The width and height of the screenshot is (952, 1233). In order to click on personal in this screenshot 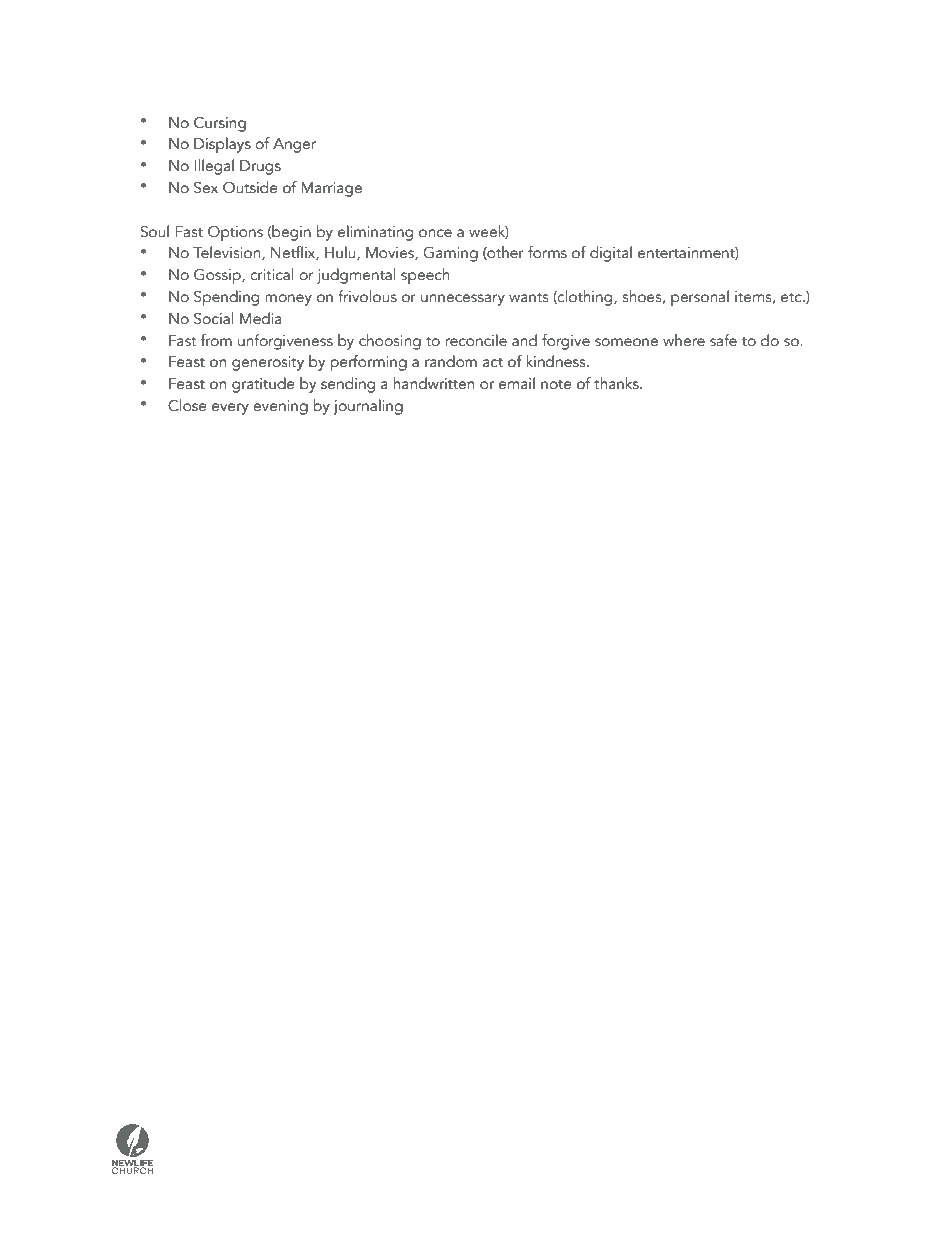, I will do `click(700, 298)`.
